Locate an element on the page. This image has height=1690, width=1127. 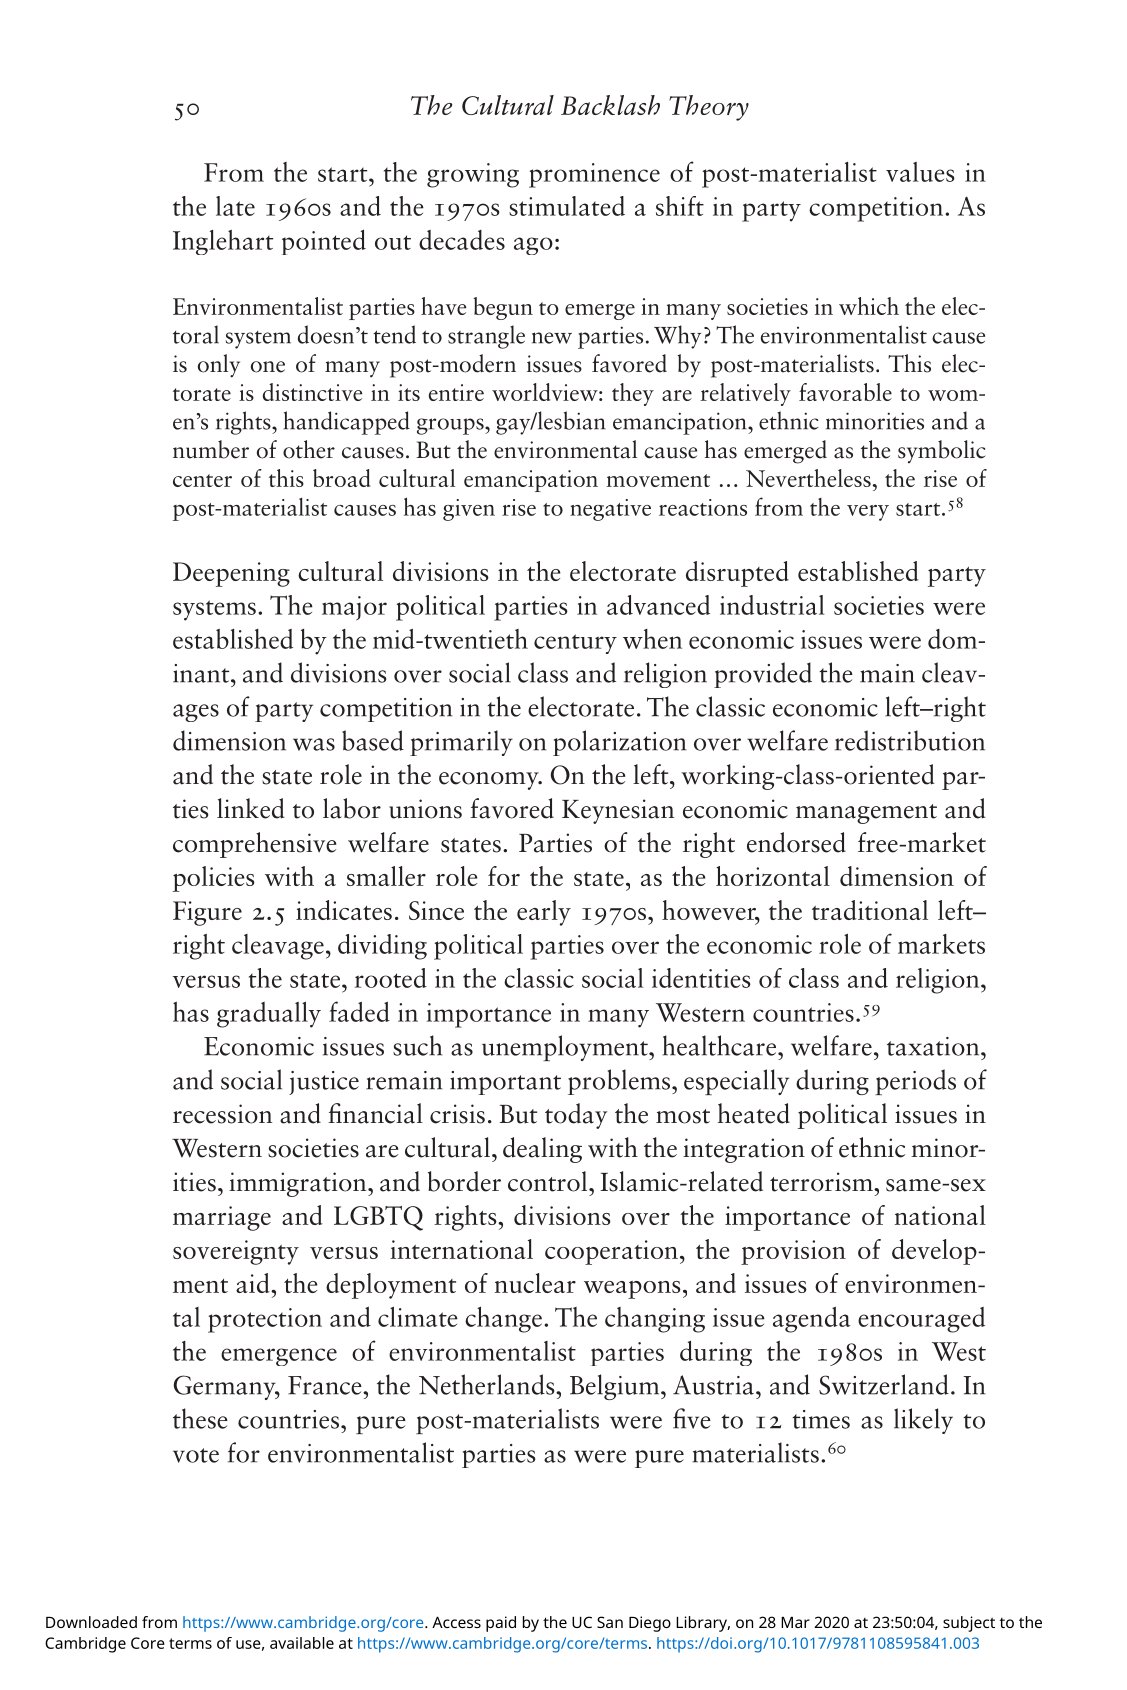
values is located at coordinates (920, 172).
